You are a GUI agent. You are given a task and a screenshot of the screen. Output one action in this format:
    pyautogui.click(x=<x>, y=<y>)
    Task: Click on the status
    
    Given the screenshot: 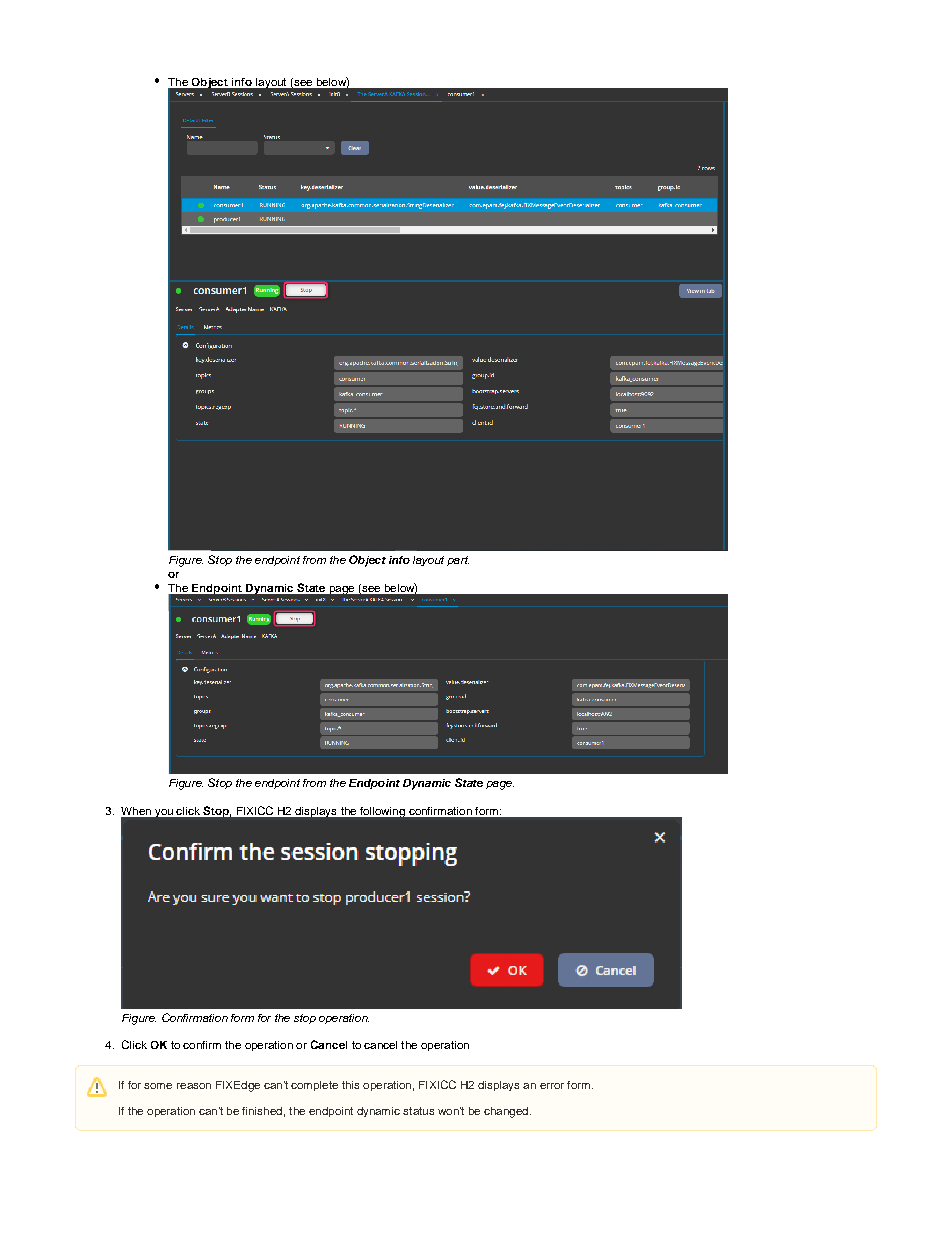 What is the action you would take?
    pyautogui.click(x=418, y=1111)
